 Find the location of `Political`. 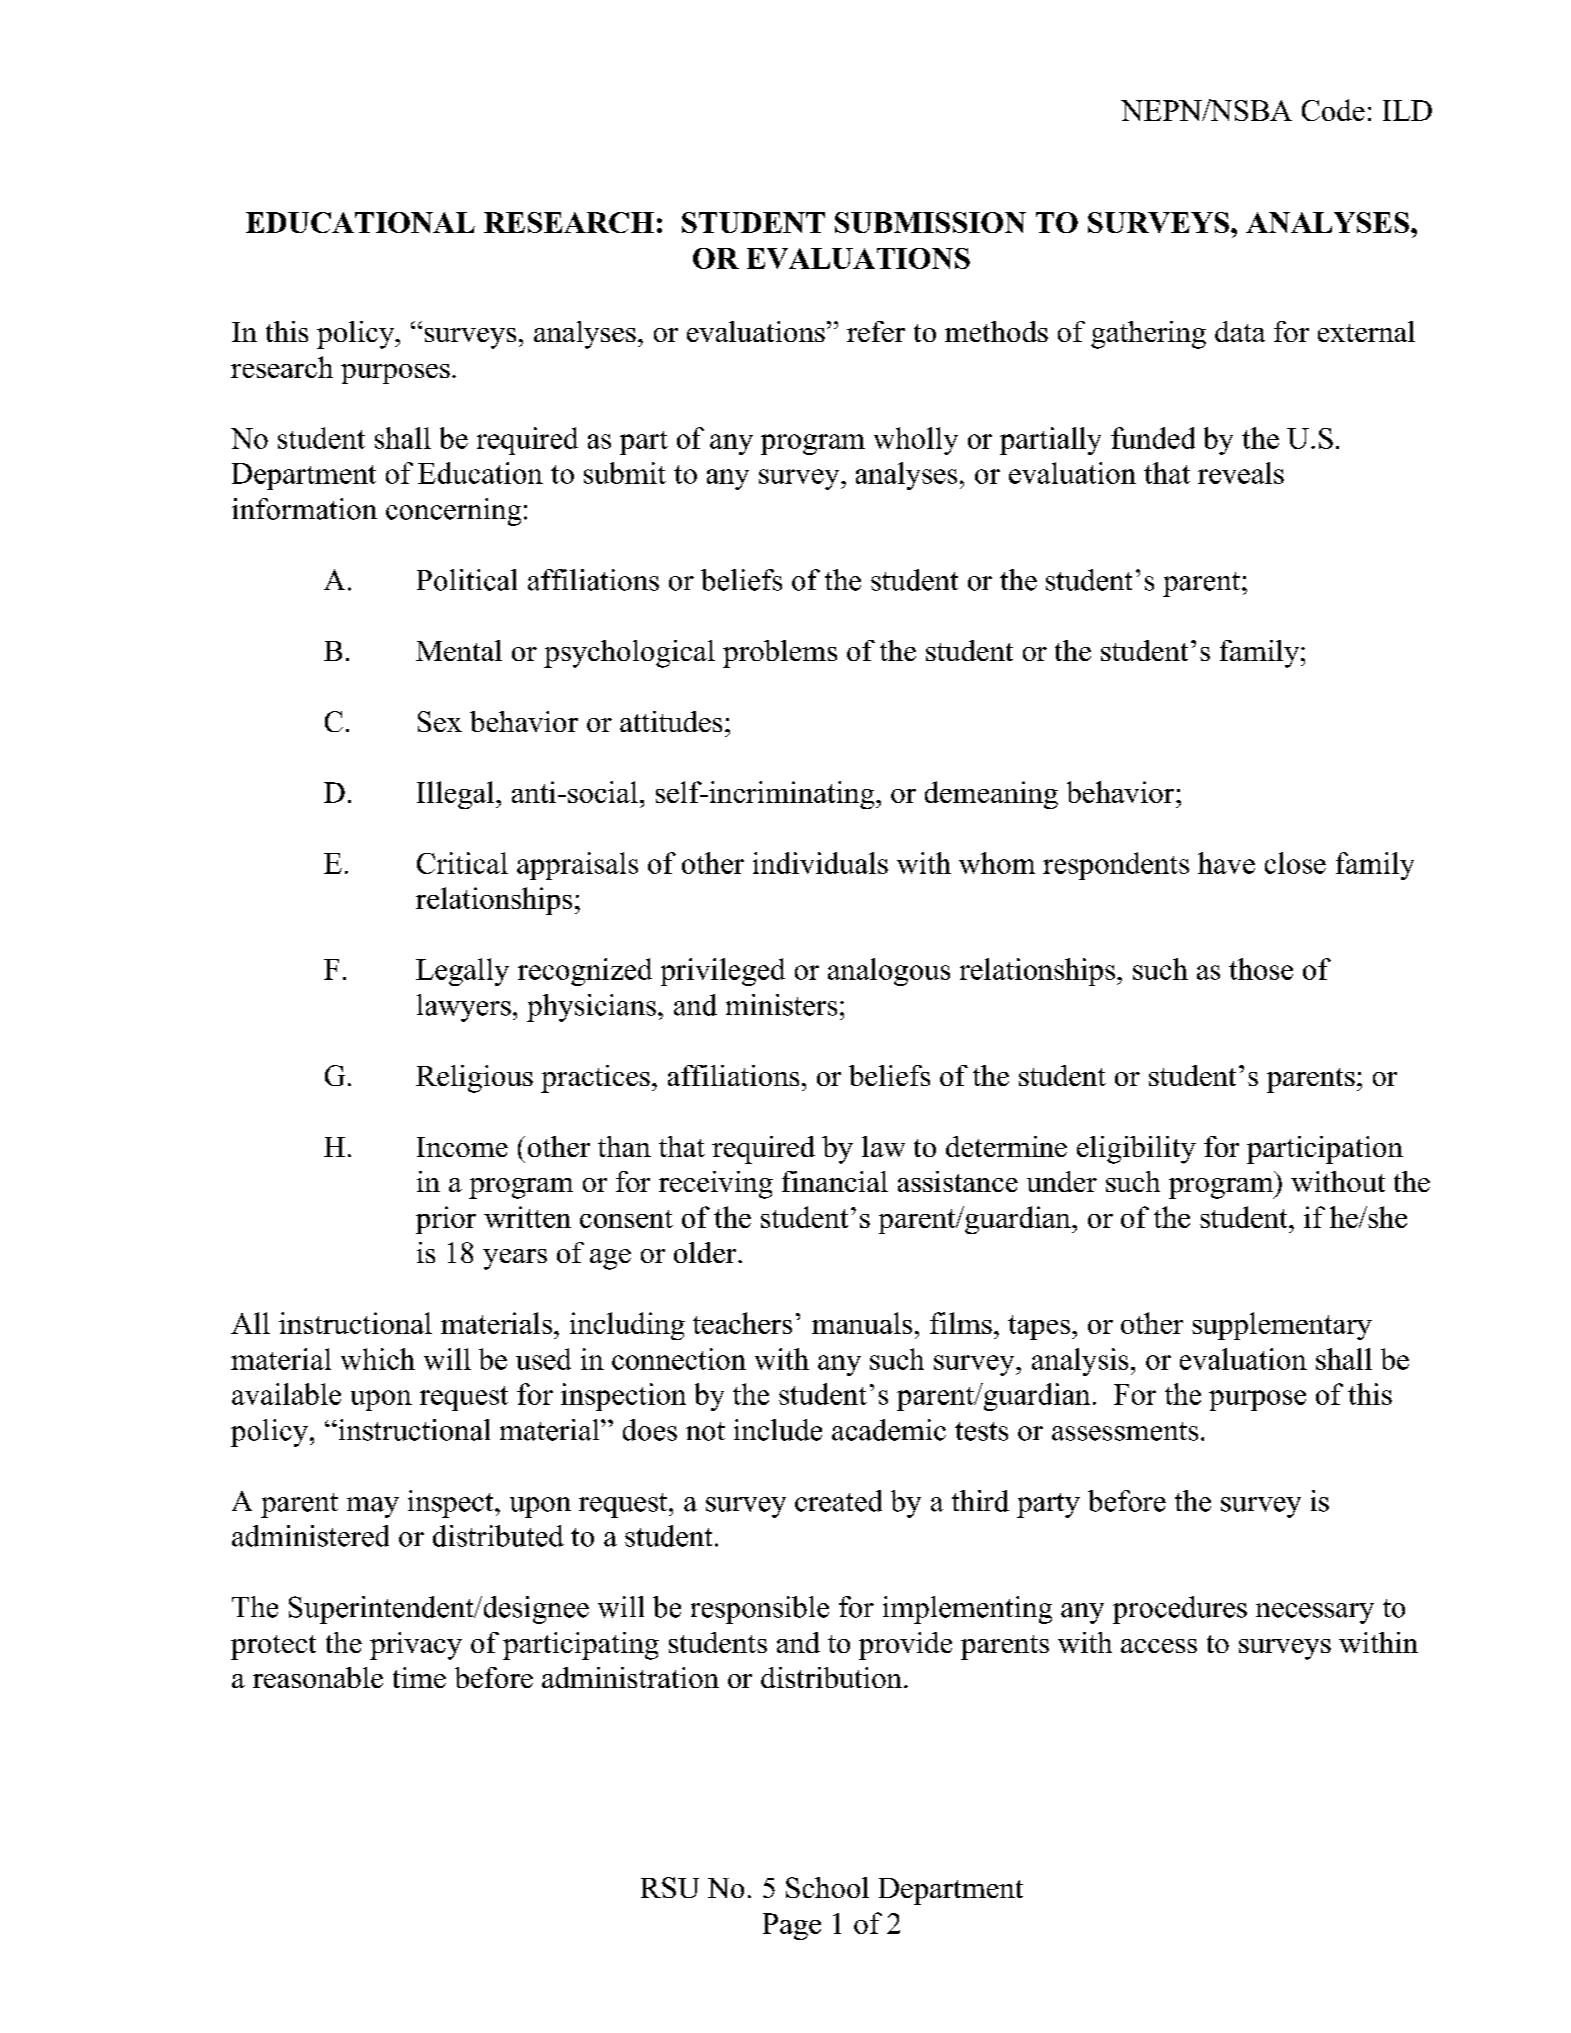

Political is located at coordinates (467, 580).
